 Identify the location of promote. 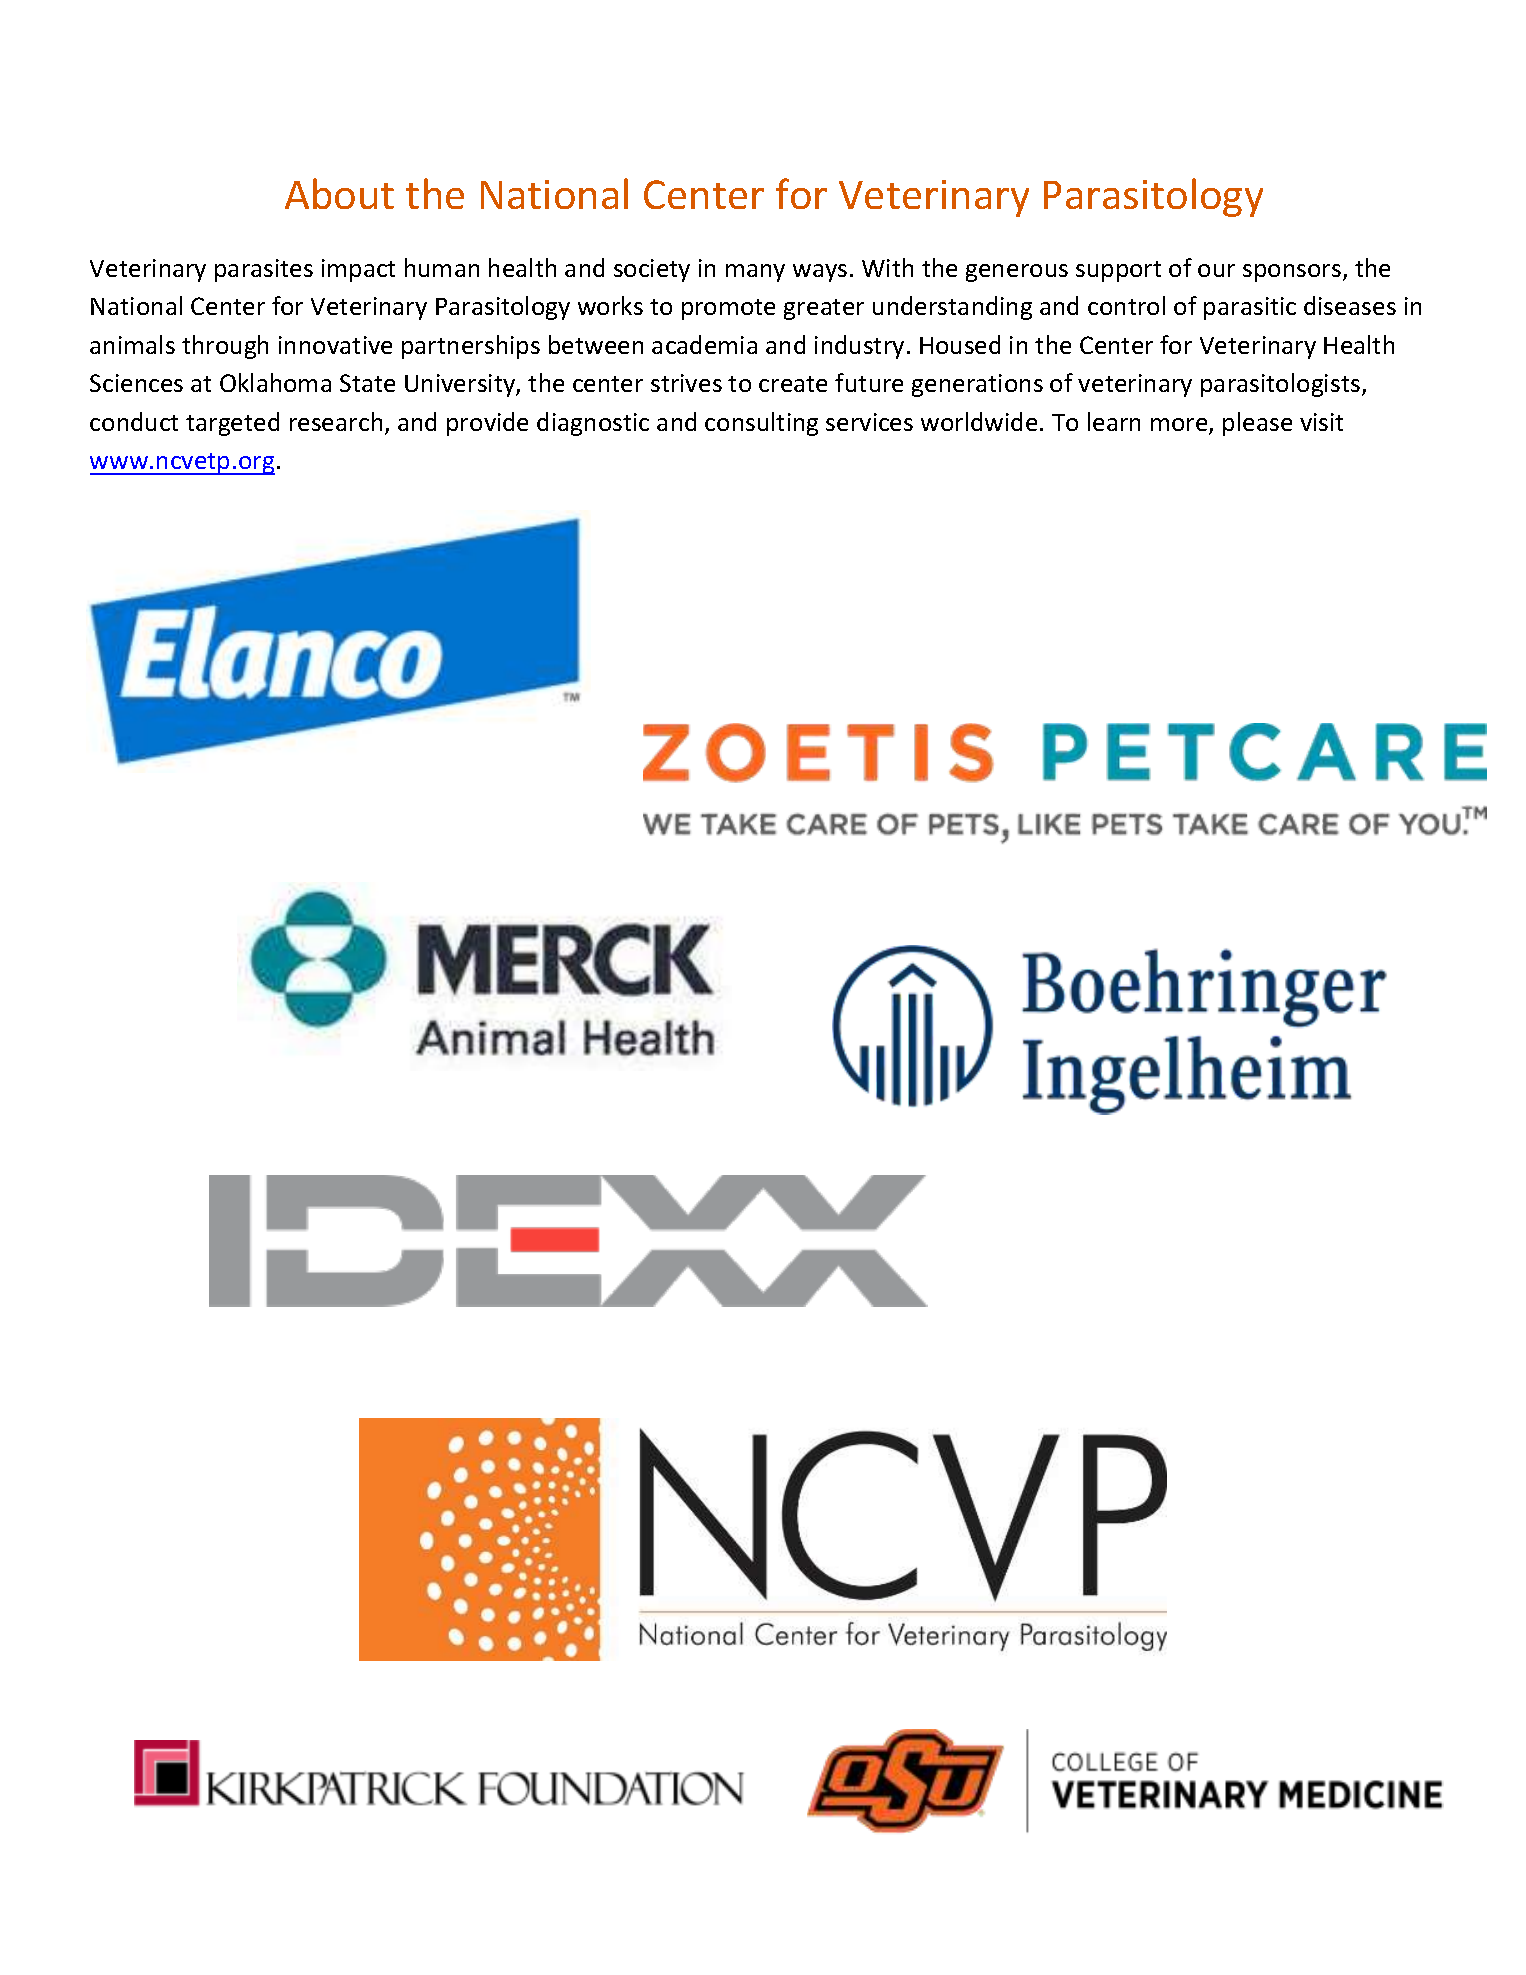
(728, 309).
